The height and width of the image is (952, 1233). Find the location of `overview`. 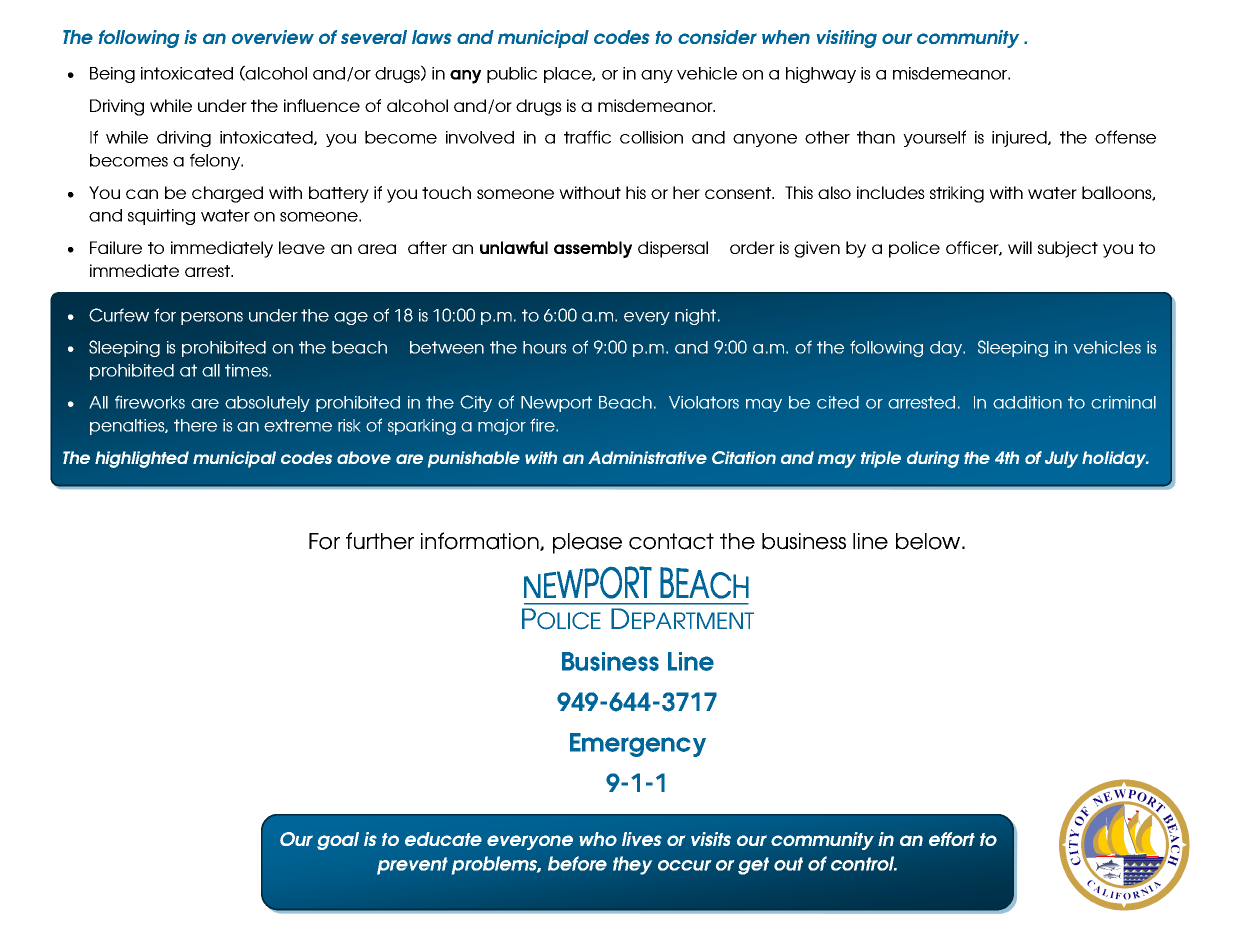

overview is located at coordinates (273, 37).
